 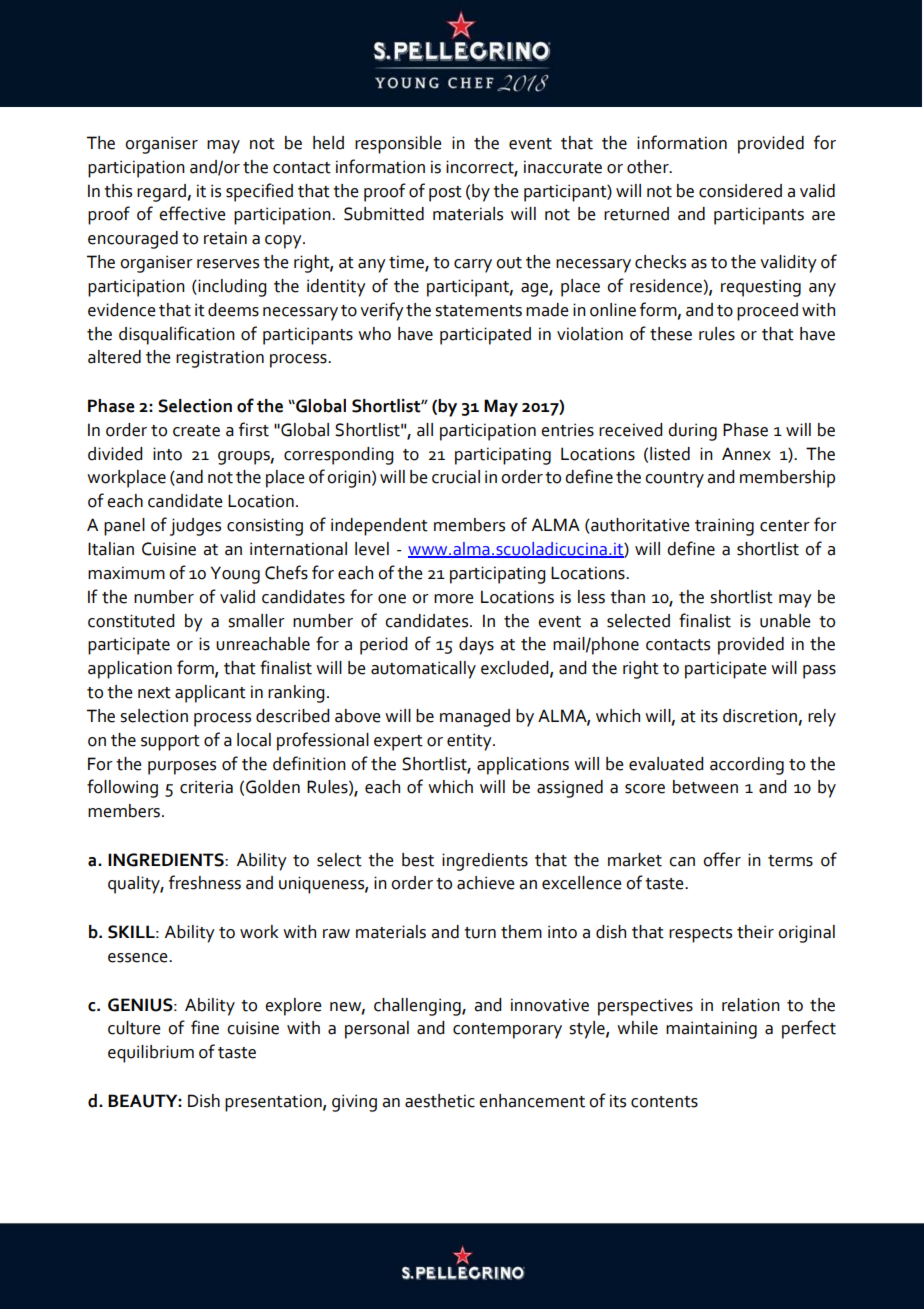 What do you see at coordinates (740, 191) in the screenshot?
I see `considered` at bounding box center [740, 191].
